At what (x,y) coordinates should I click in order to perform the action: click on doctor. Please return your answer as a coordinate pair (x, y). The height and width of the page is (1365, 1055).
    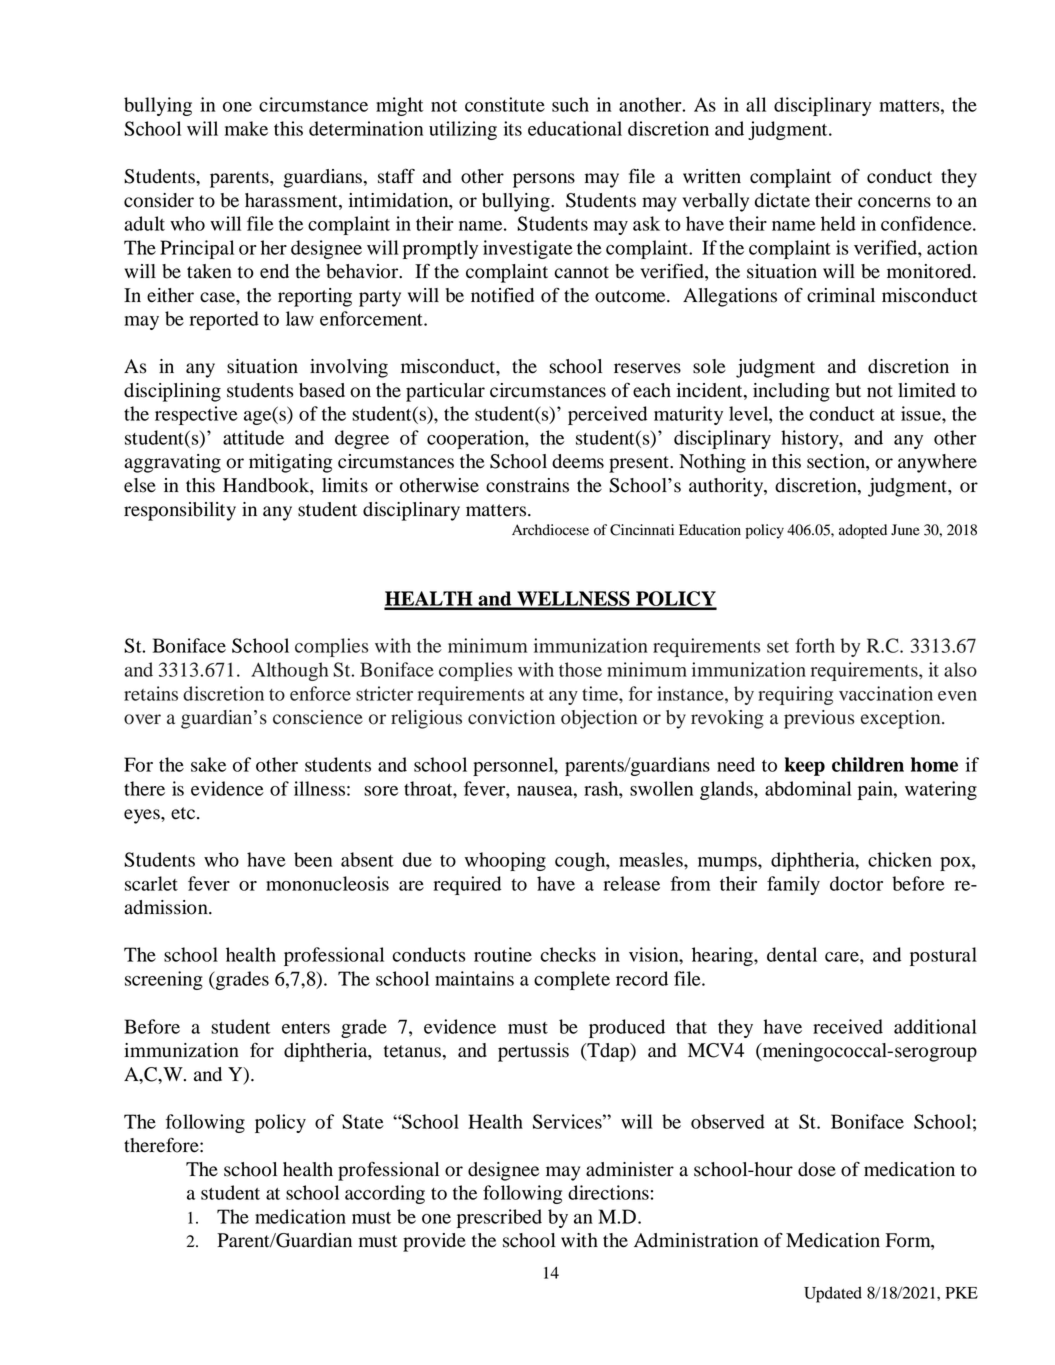
    Looking at the image, I should click on (856, 883).
